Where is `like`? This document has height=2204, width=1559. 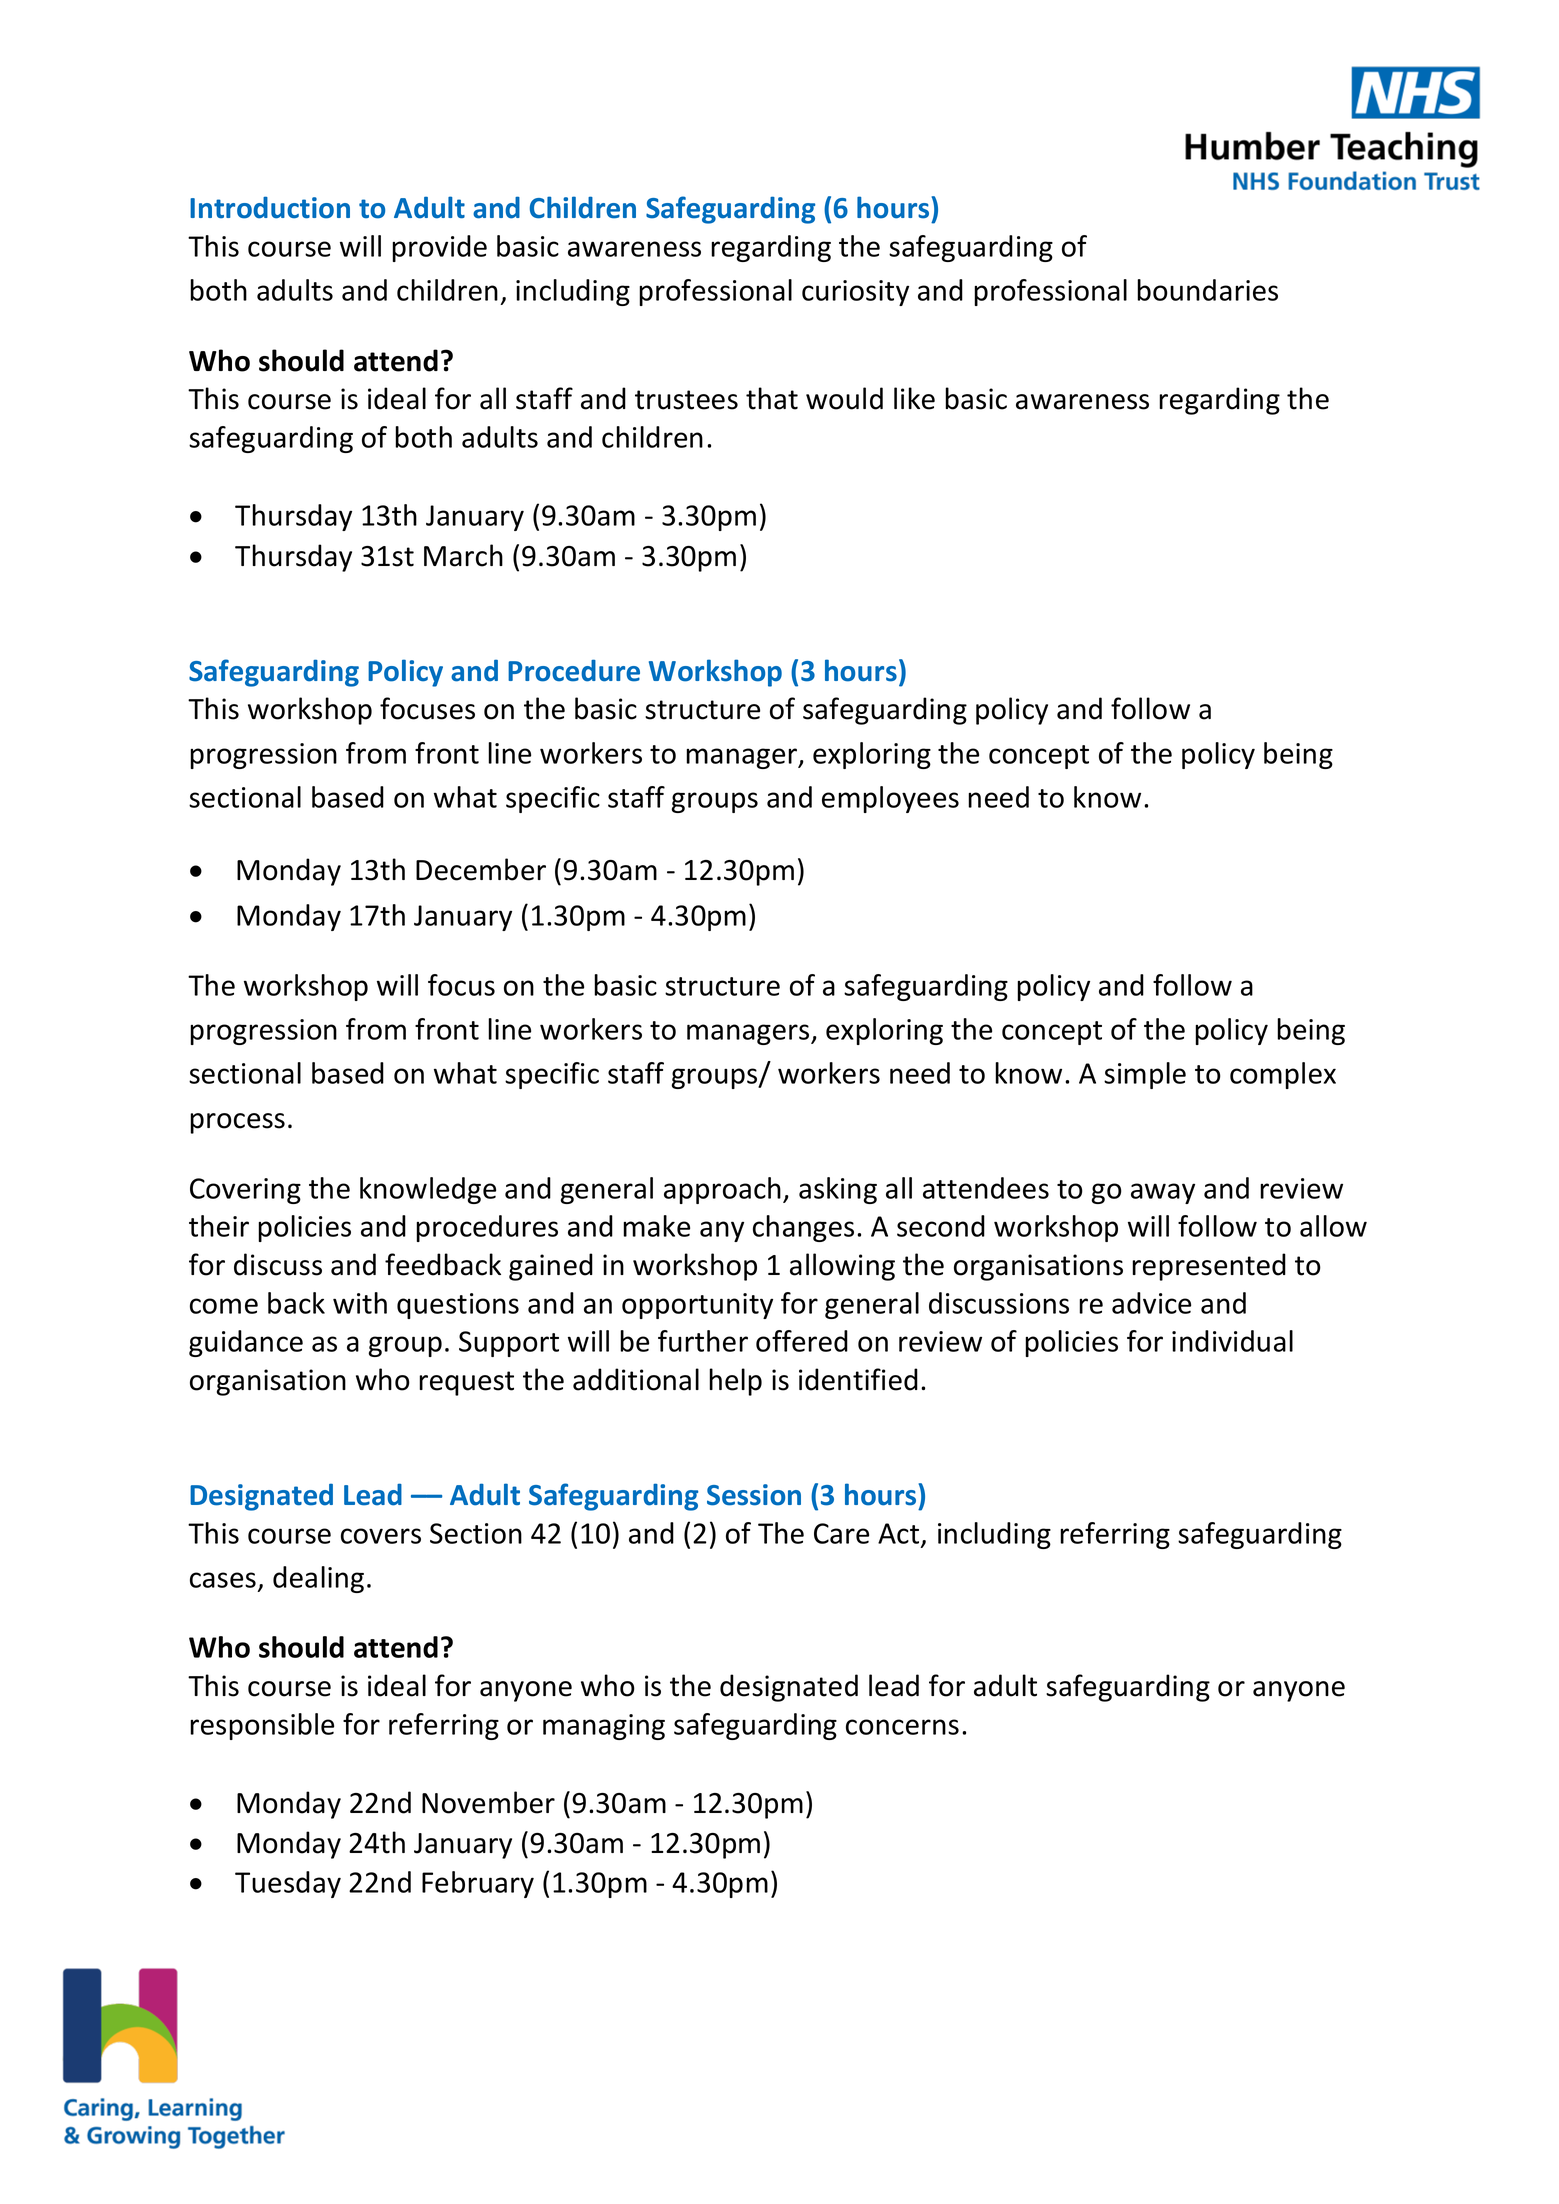 like is located at coordinates (914, 398).
